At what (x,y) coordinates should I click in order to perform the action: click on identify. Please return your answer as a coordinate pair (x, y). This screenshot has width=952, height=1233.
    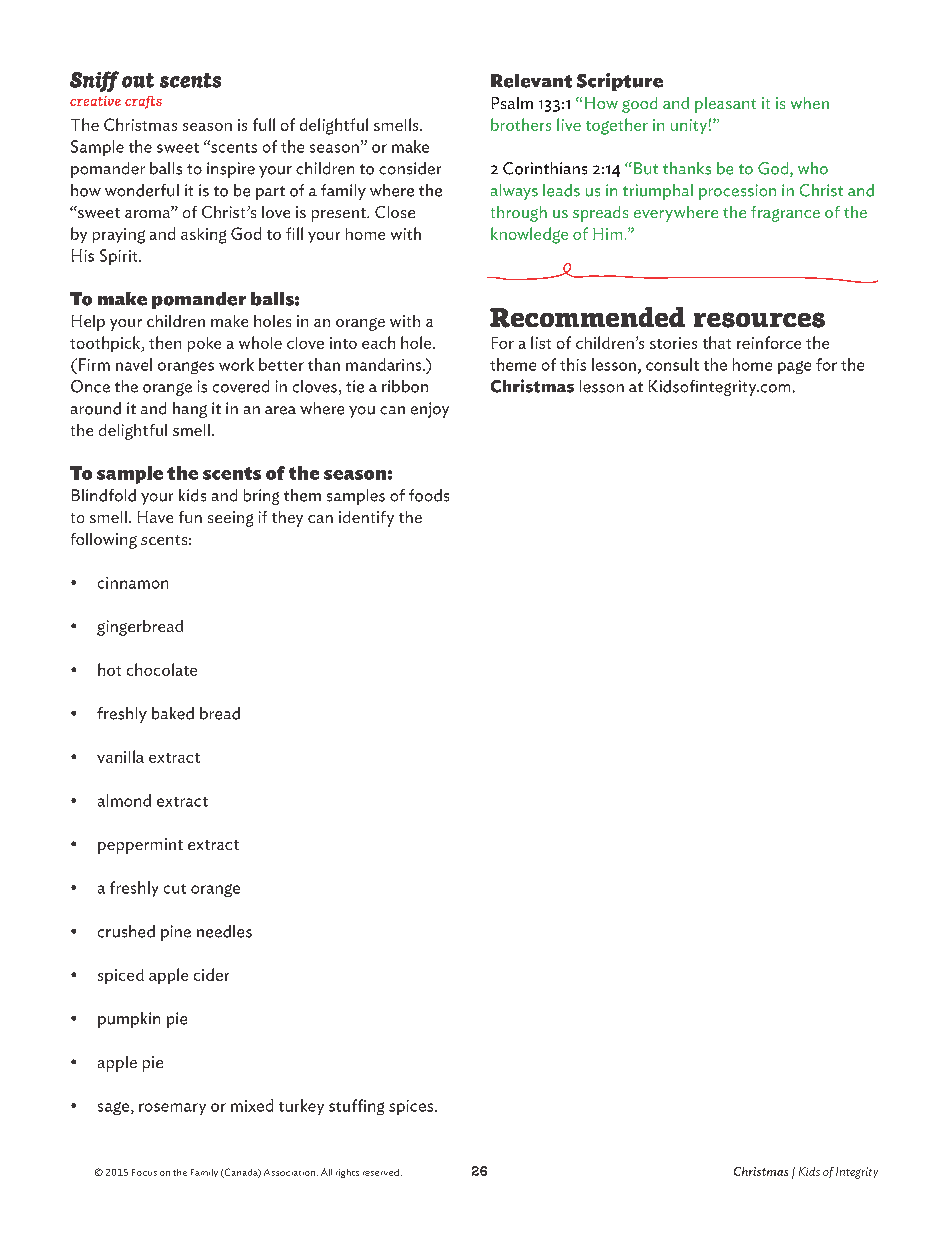
    Looking at the image, I should click on (366, 519).
